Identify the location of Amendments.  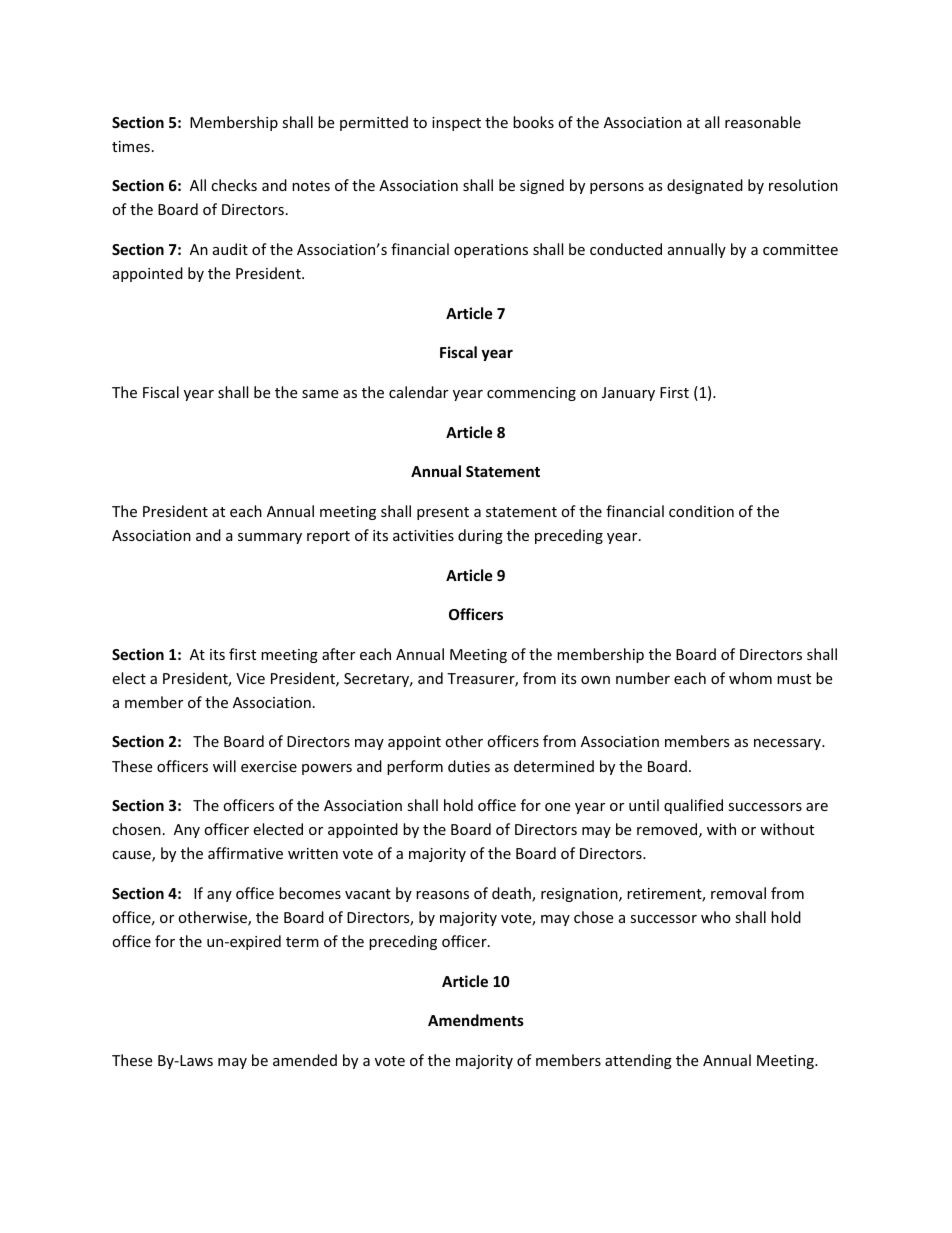
(476, 1020).
